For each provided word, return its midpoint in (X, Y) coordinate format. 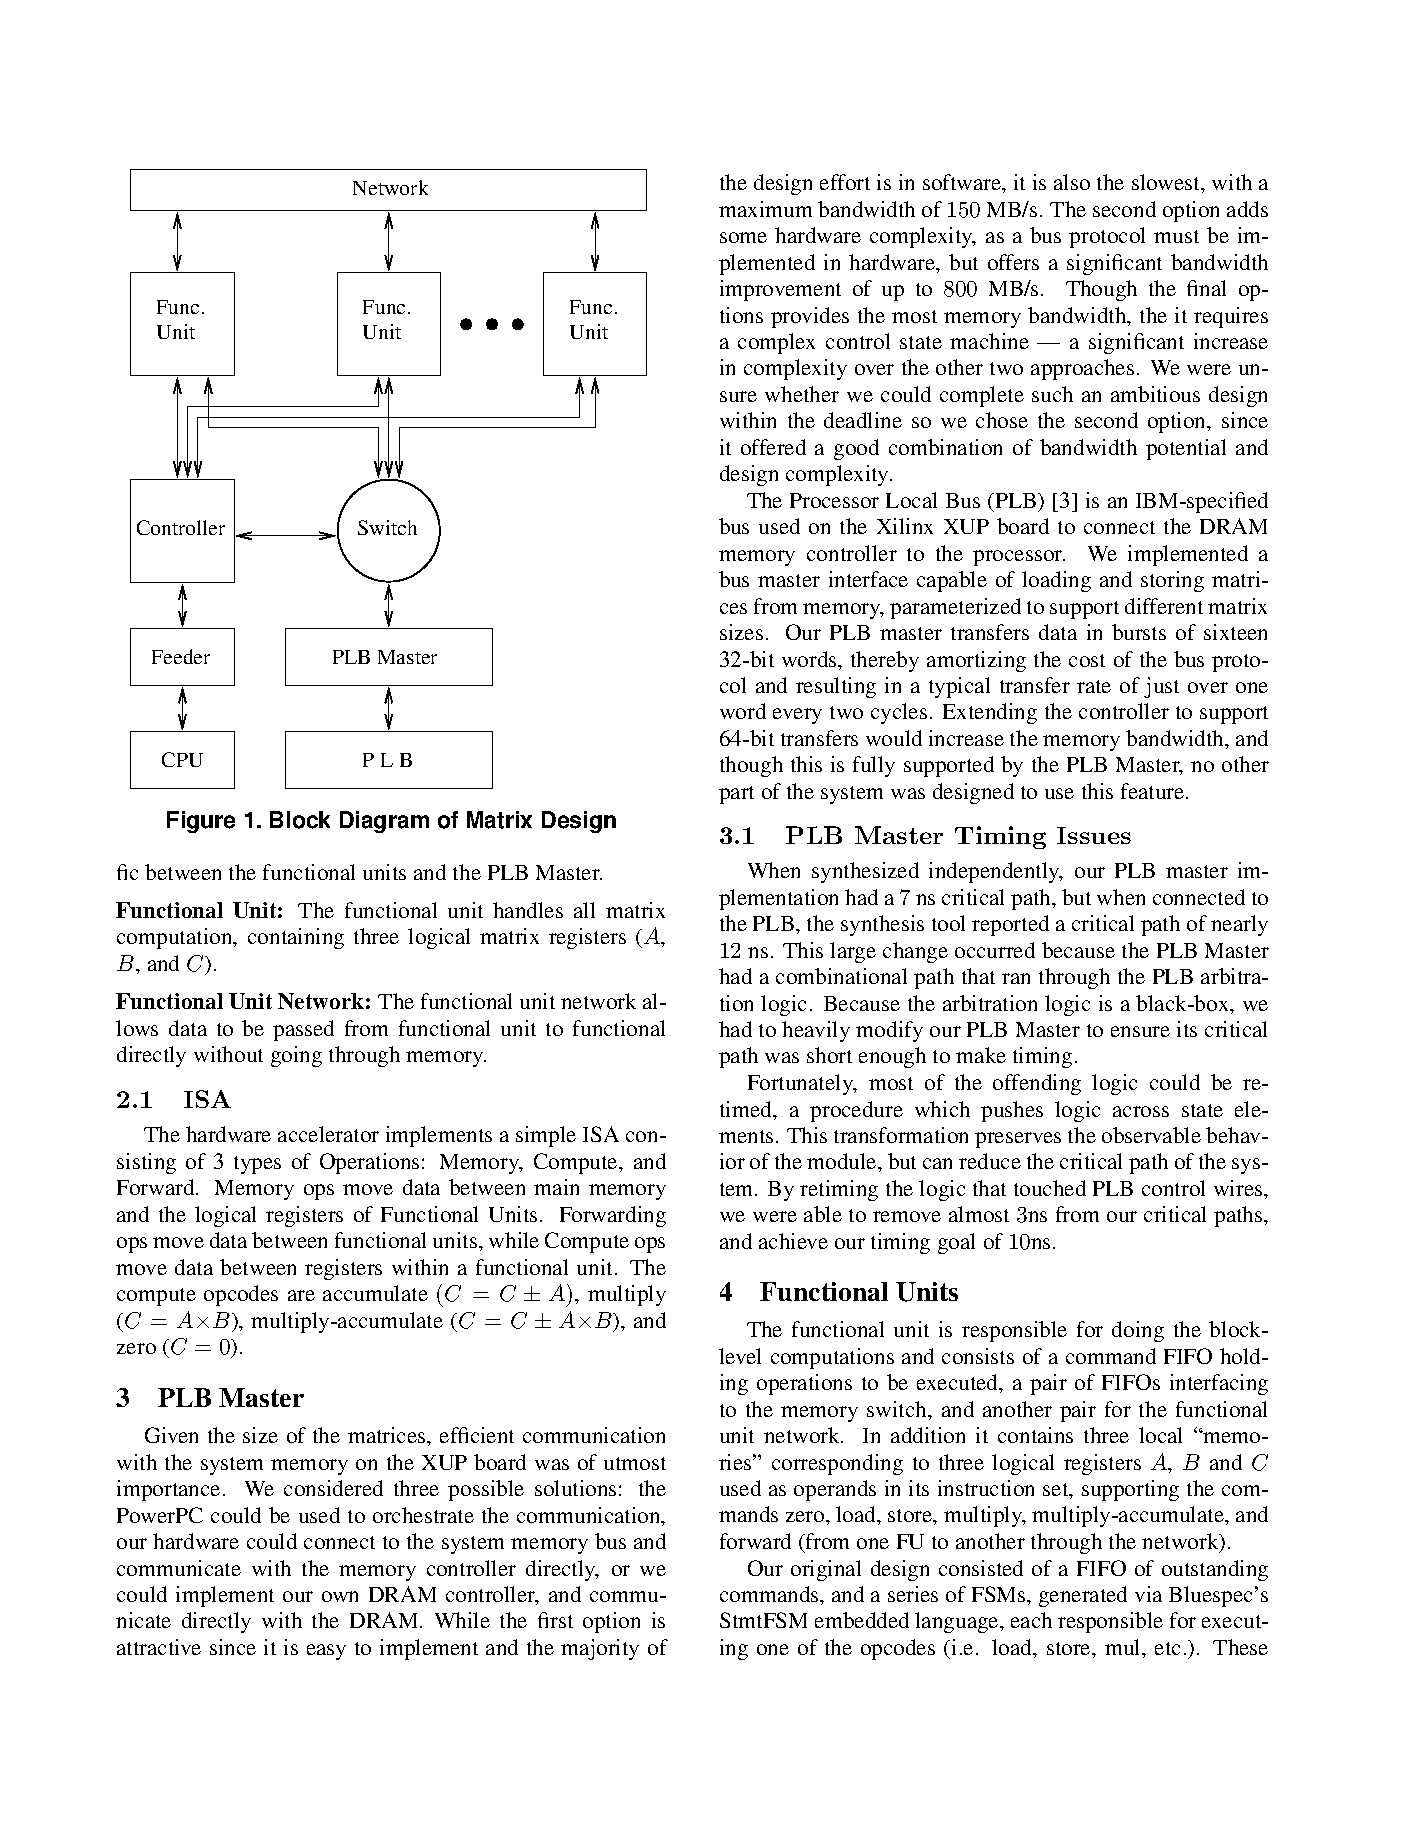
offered (773, 447)
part (736, 795)
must (1176, 236)
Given (171, 1435)
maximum (765, 209)
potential (1186, 449)
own (340, 1596)
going (296, 1056)
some (743, 237)
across (1141, 1111)
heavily (816, 1031)
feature (1154, 791)
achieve (793, 1241)
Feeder (181, 656)
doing (1138, 1331)
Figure (201, 822)
